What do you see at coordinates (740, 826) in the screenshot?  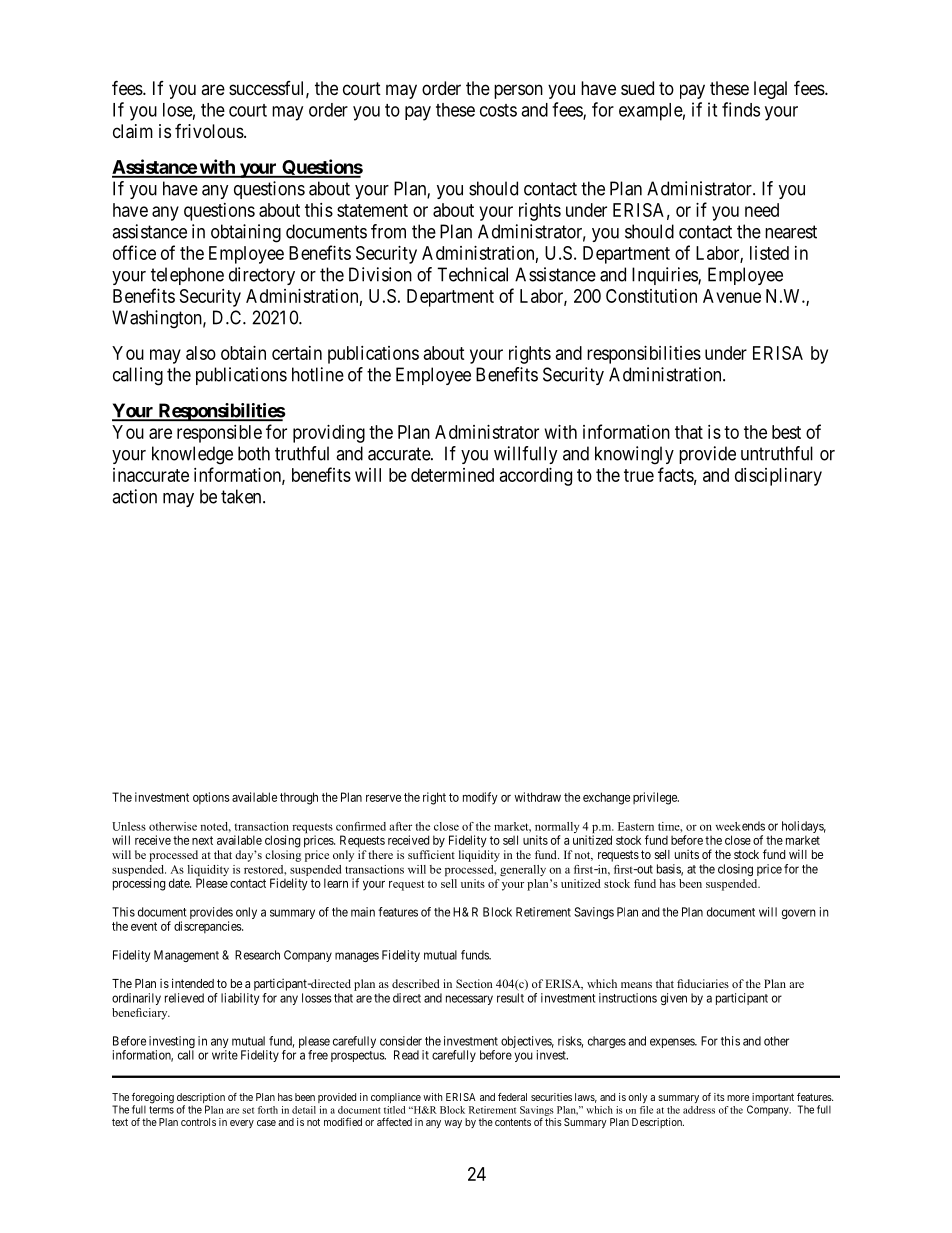 I see `weekends` at bounding box center [740, 826].
